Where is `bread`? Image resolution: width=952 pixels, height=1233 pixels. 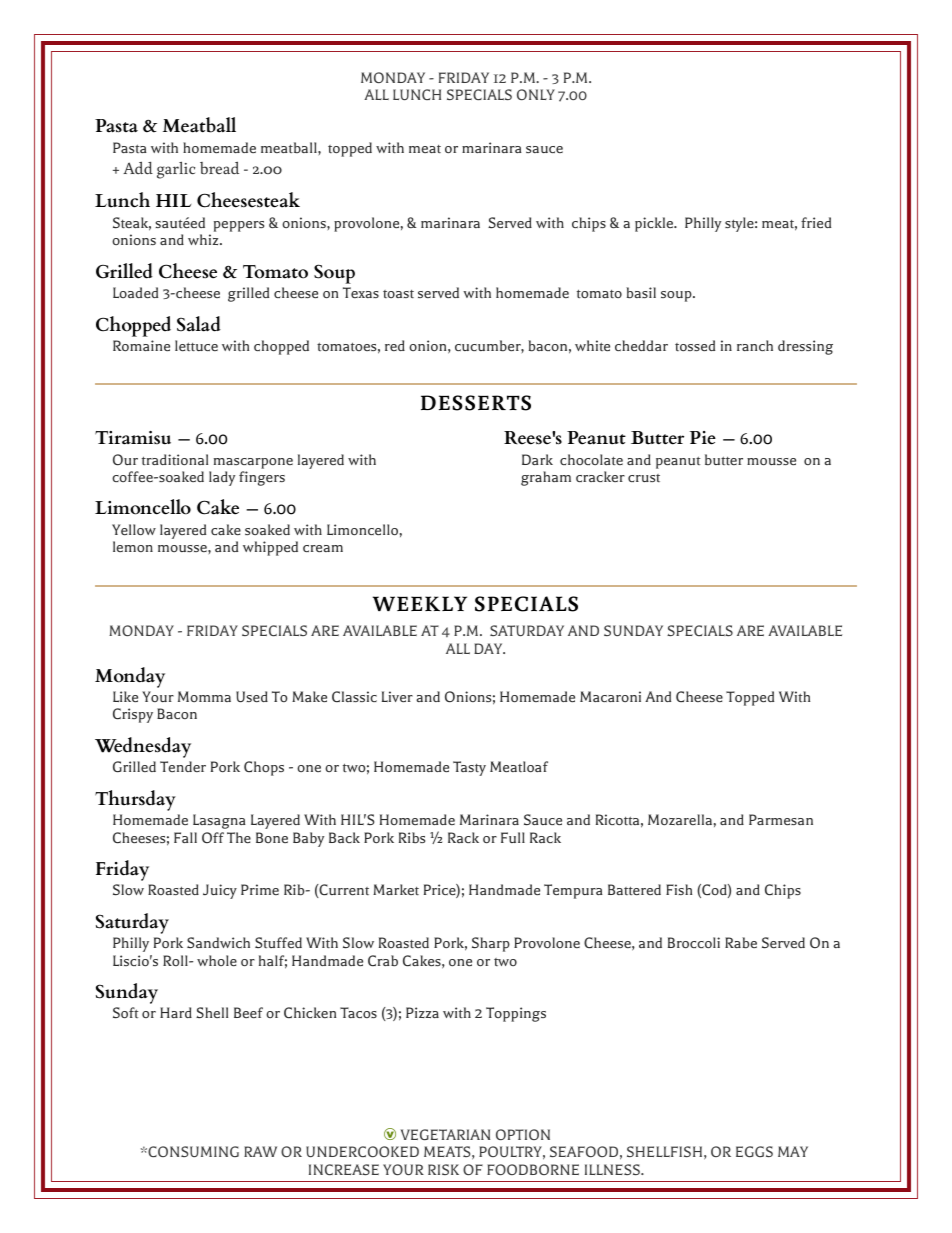 bread is located at coordinates (219, 168).
